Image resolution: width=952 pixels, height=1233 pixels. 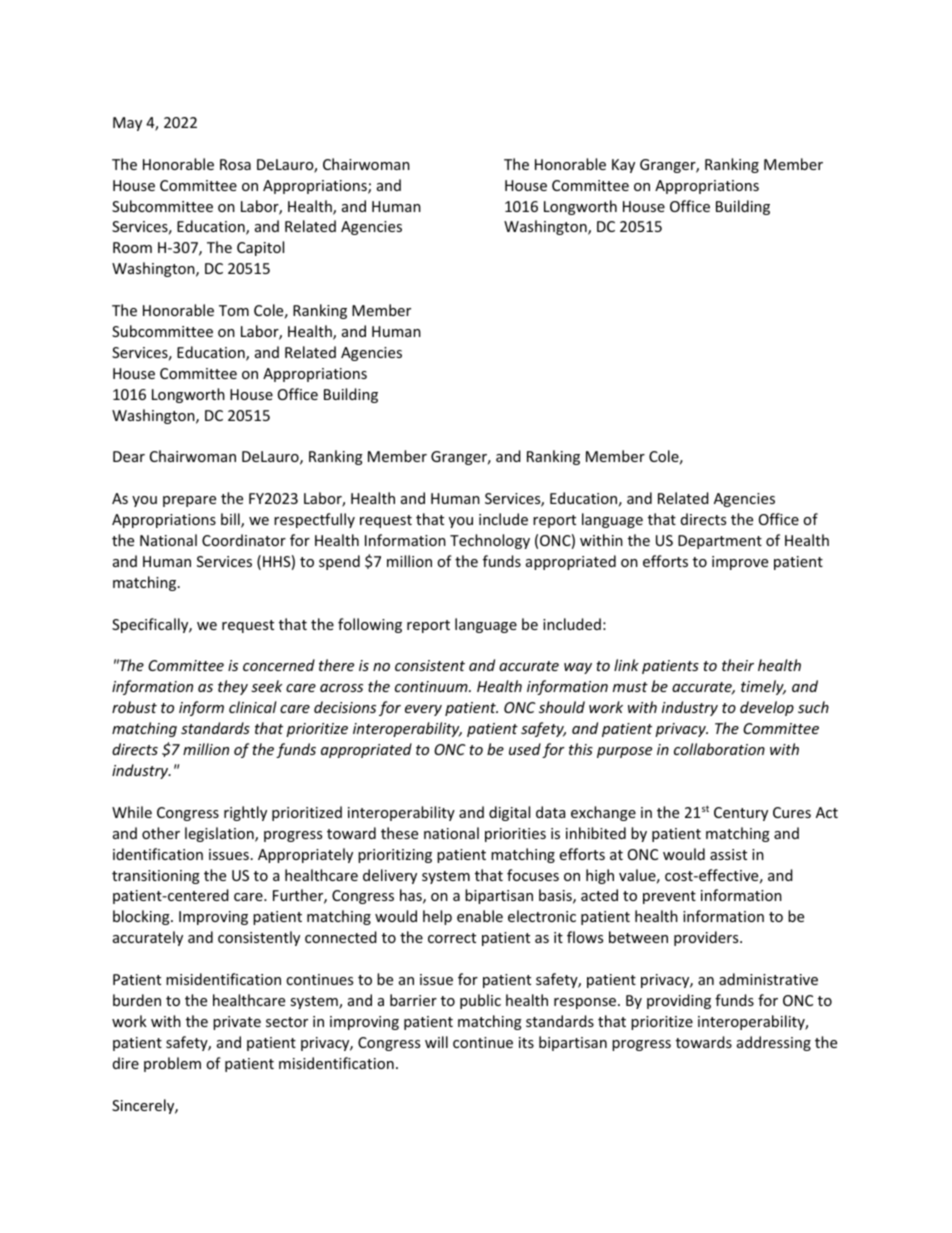 I want to click on Department, so click(x=720, y=542).
